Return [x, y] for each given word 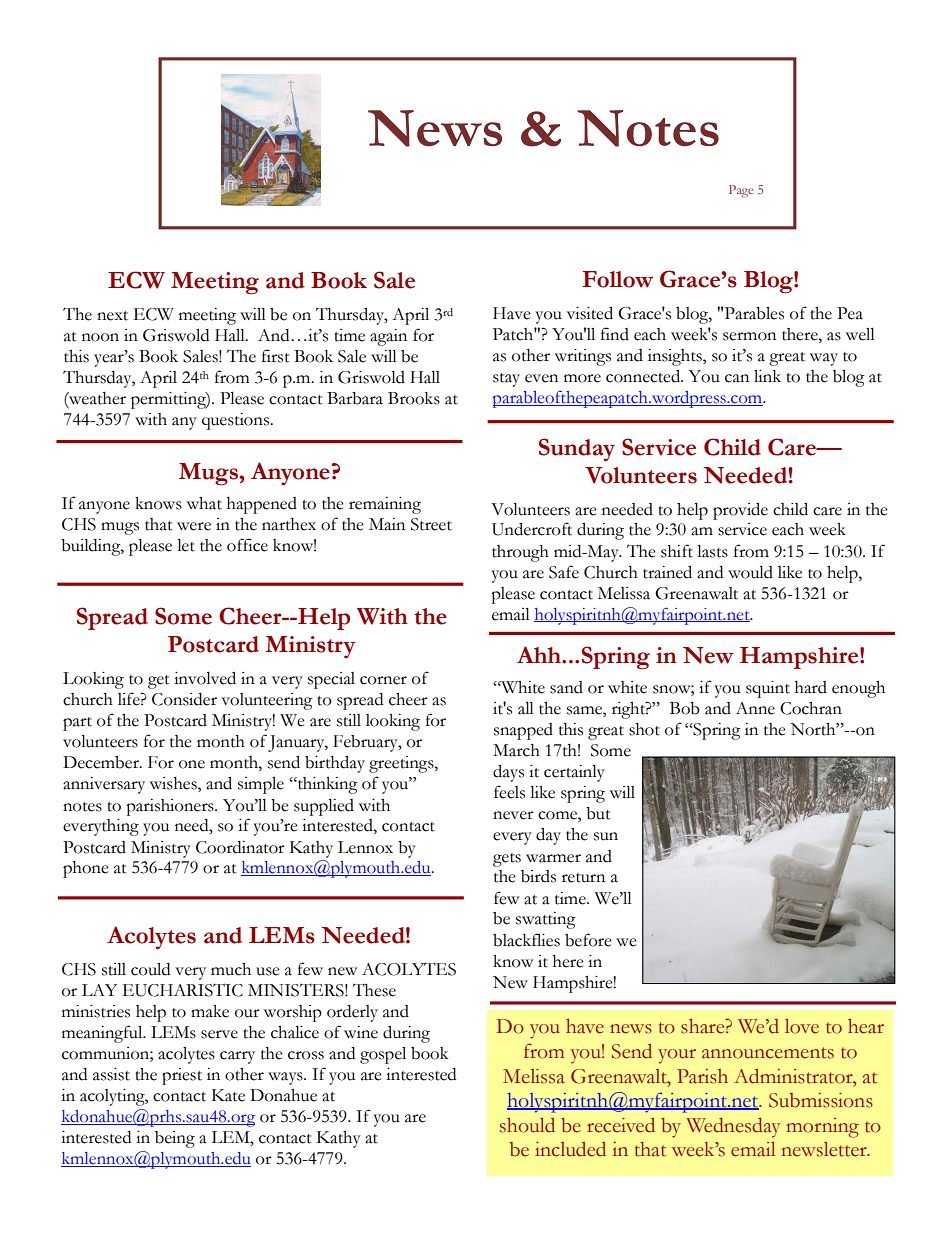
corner [383, 680]
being [175, 1139]
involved [205, 678]
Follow [617, 279]
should [527, 1125]
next [112, 316]
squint [768, 689]
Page [741, 191]
